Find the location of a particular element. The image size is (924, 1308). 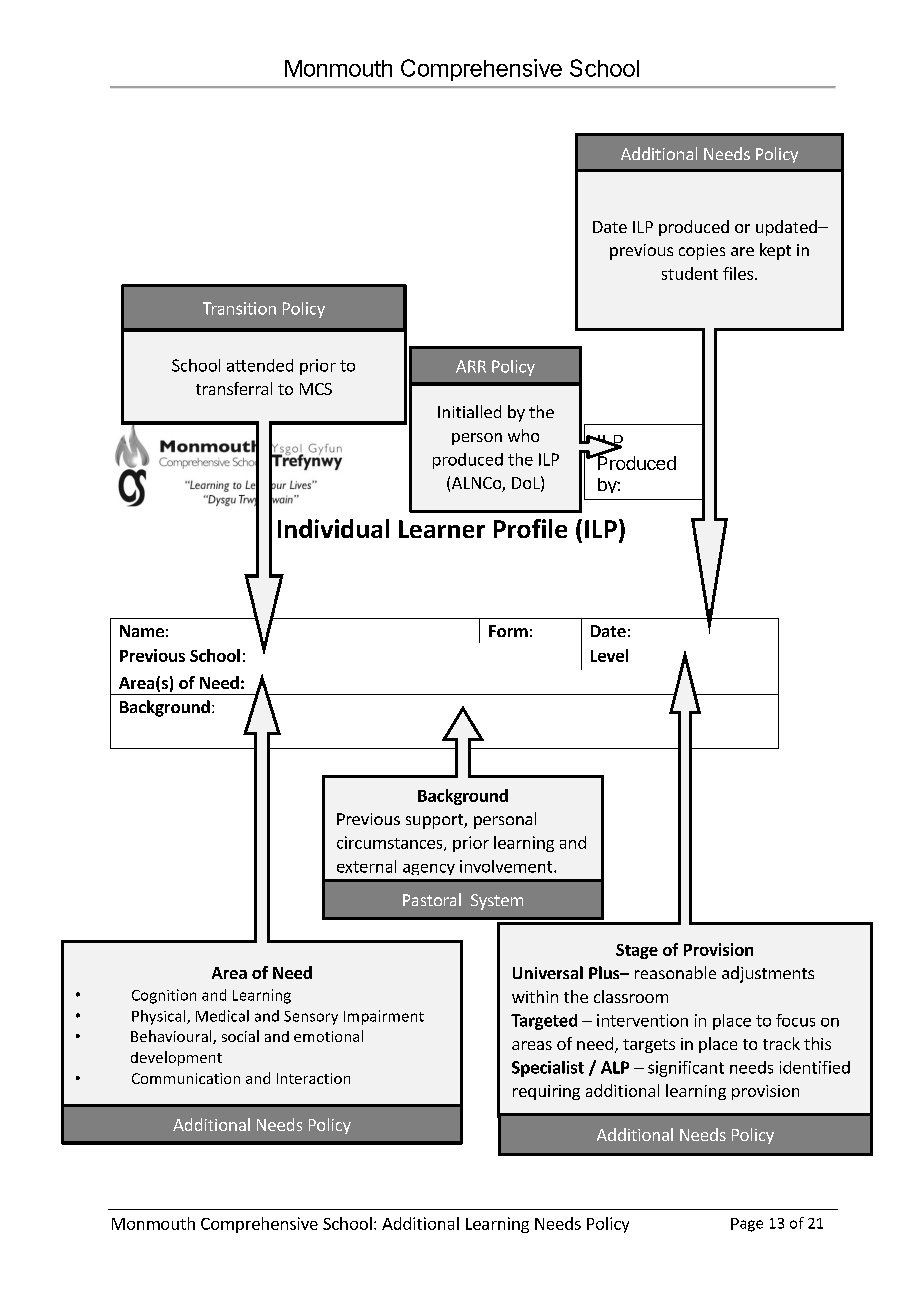

ARR is located at coordinates (471, 366).
